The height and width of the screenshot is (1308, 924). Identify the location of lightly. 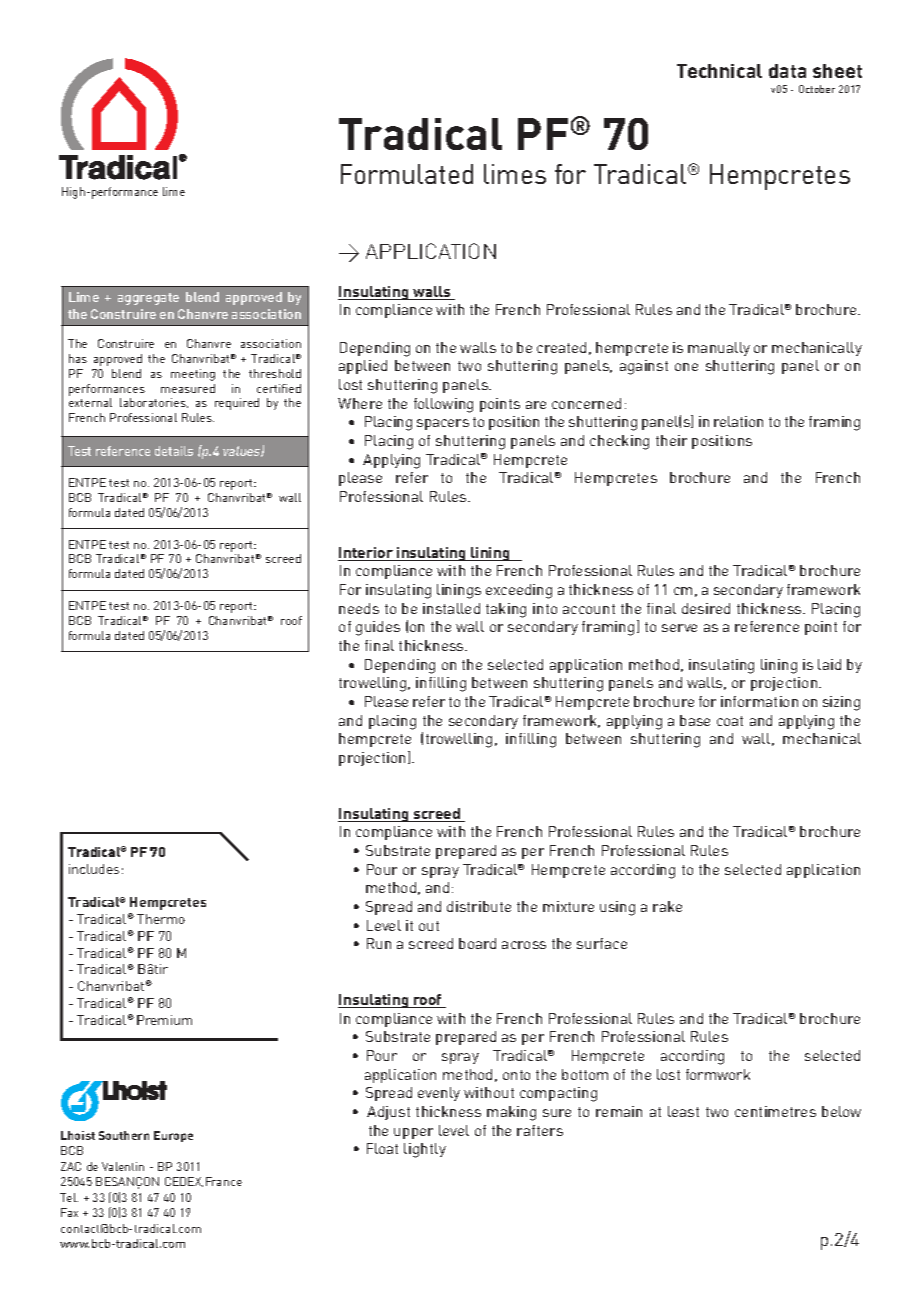
(425, 1150).
